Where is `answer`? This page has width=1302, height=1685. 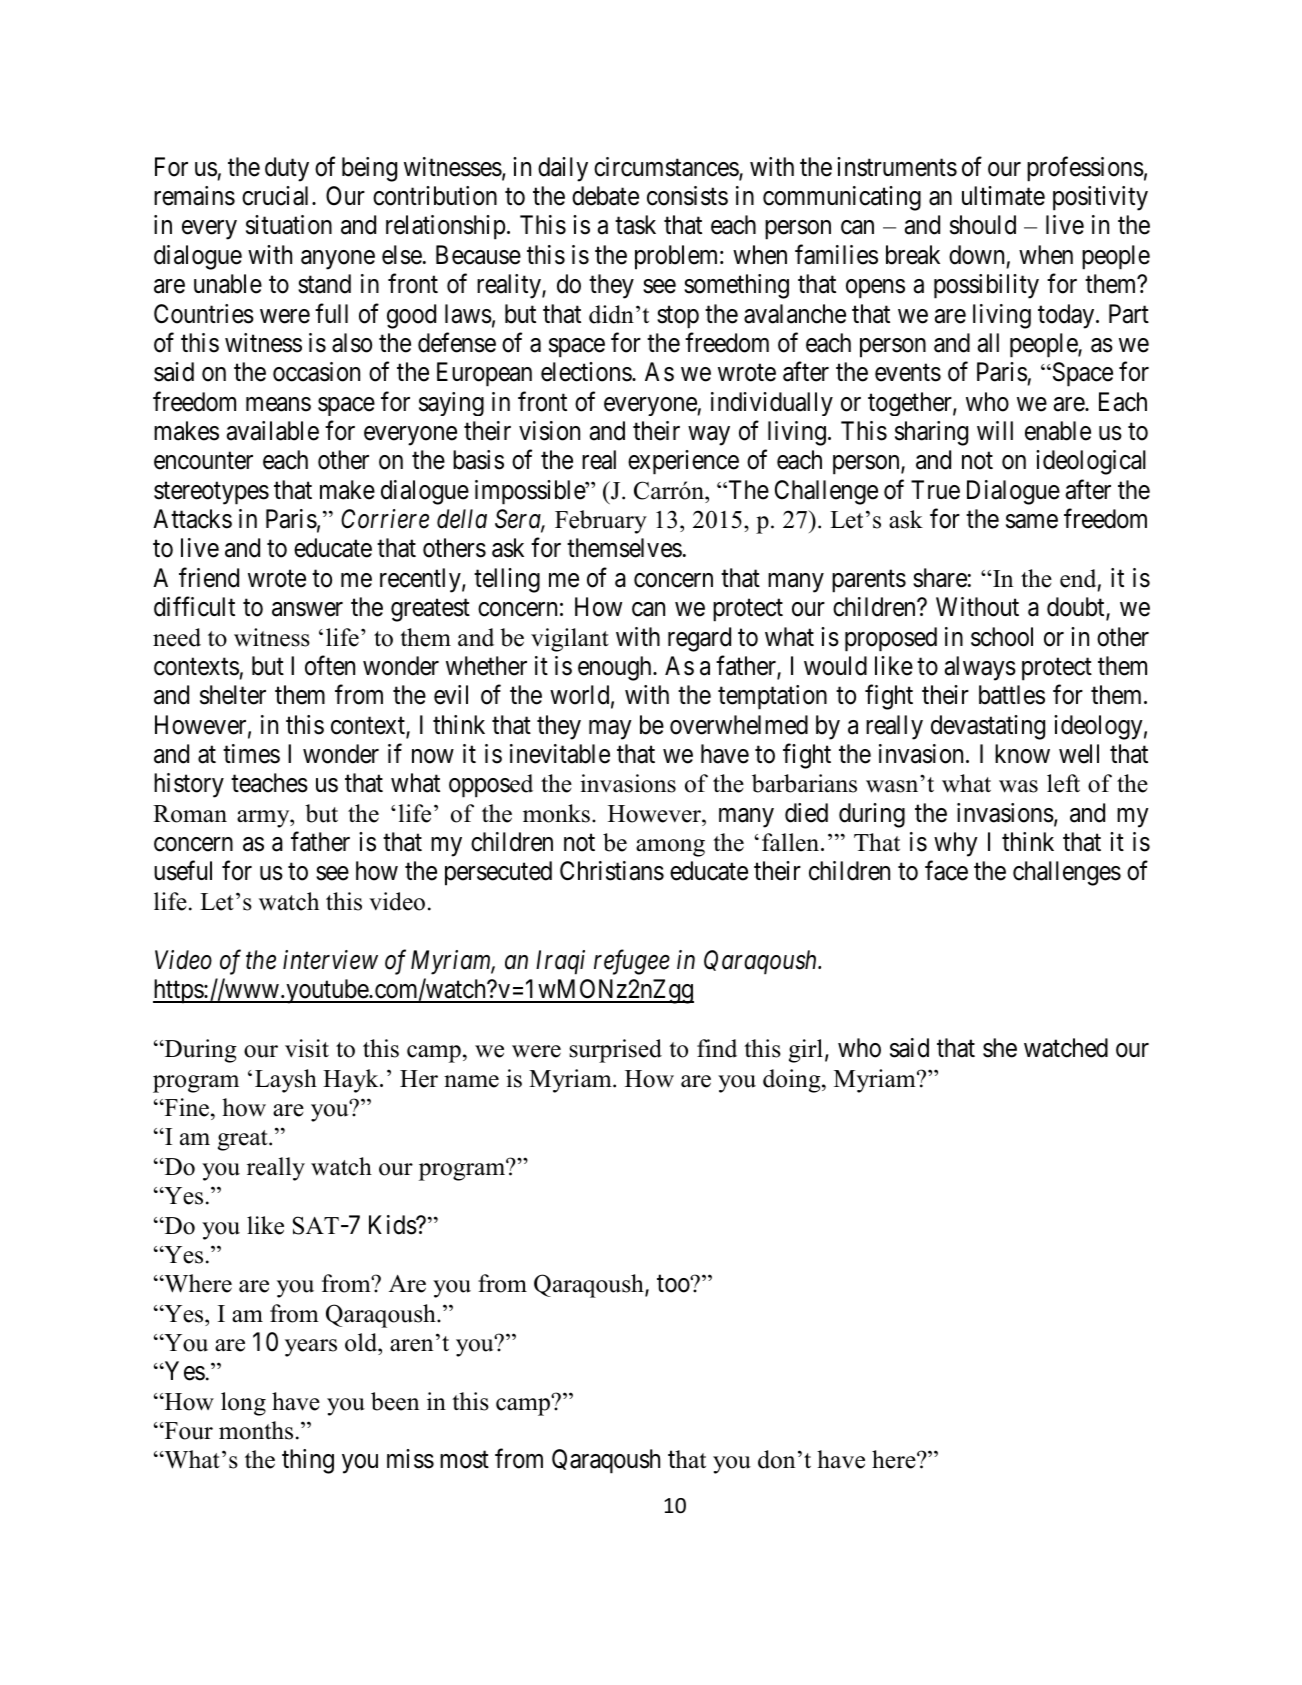
answer is located at coordinates (307, 609).
